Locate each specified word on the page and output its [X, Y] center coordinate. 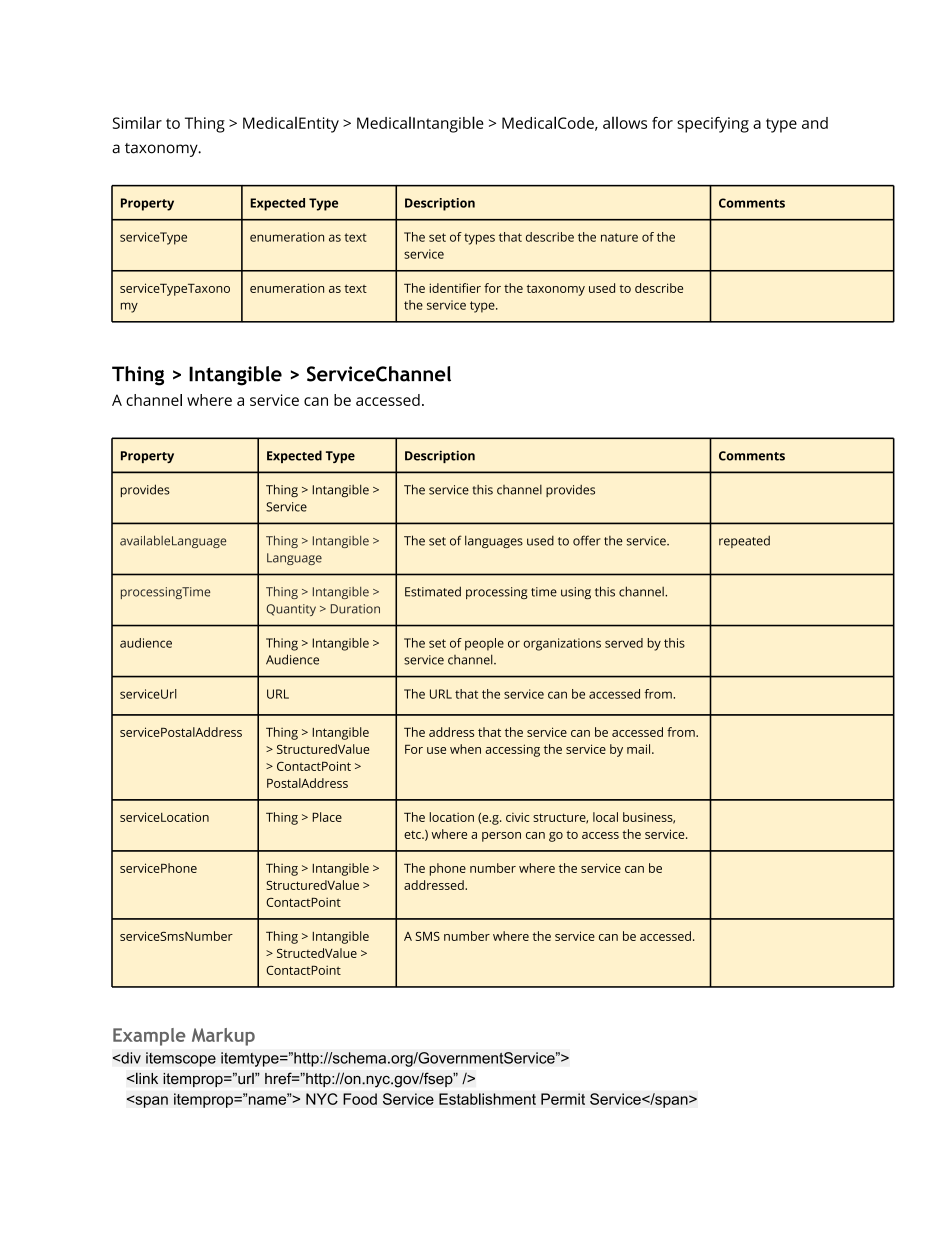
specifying [713, 125]
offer [587, 540]
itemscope [181, 1059]
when [465, 749]
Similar [137, 122]
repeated [744, 542]
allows [625, 123]
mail [640, 749]
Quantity [291, 610]
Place [327, 817]
